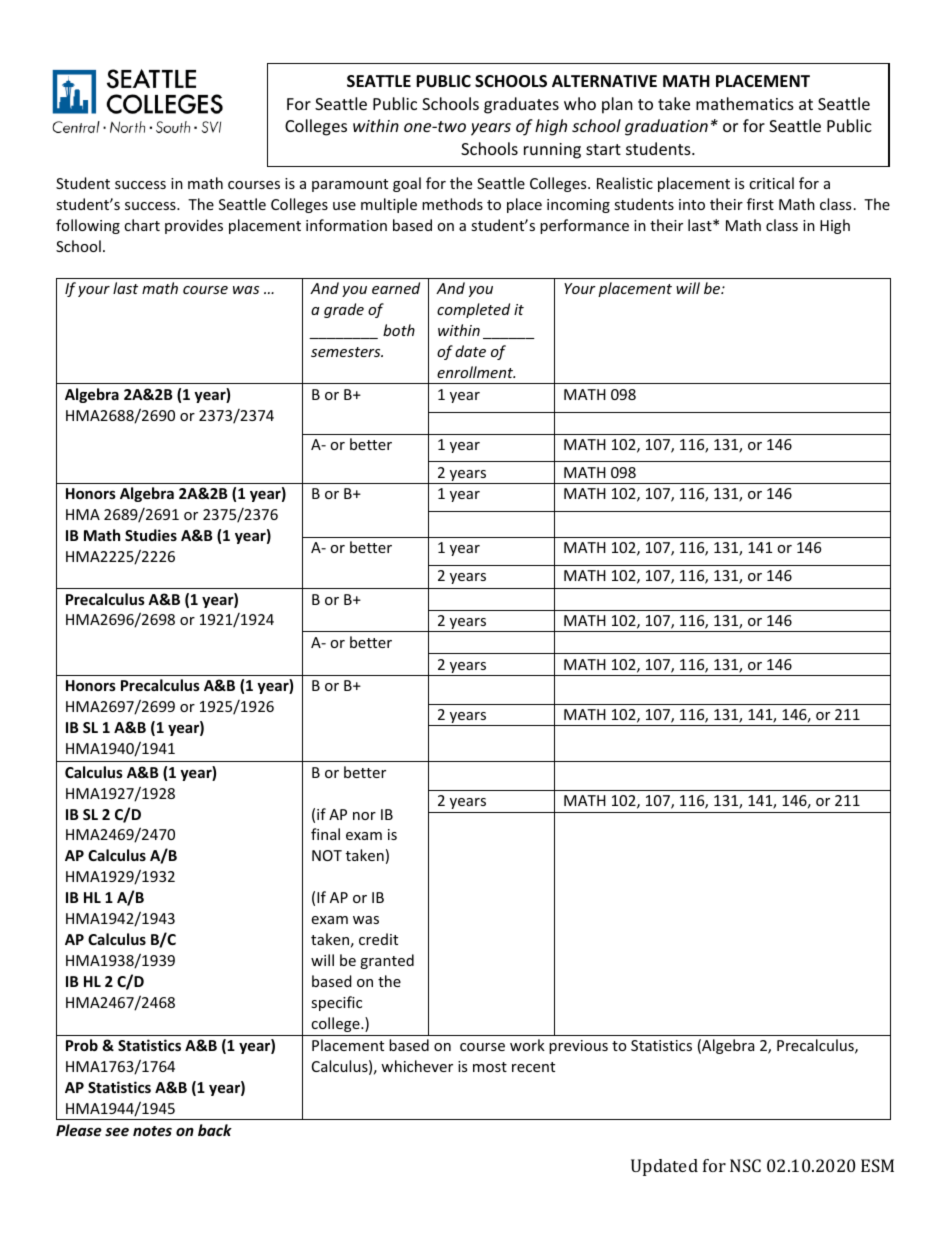 This image has width=952, height=1233. I want to click on Studies, so click(151, 535).
